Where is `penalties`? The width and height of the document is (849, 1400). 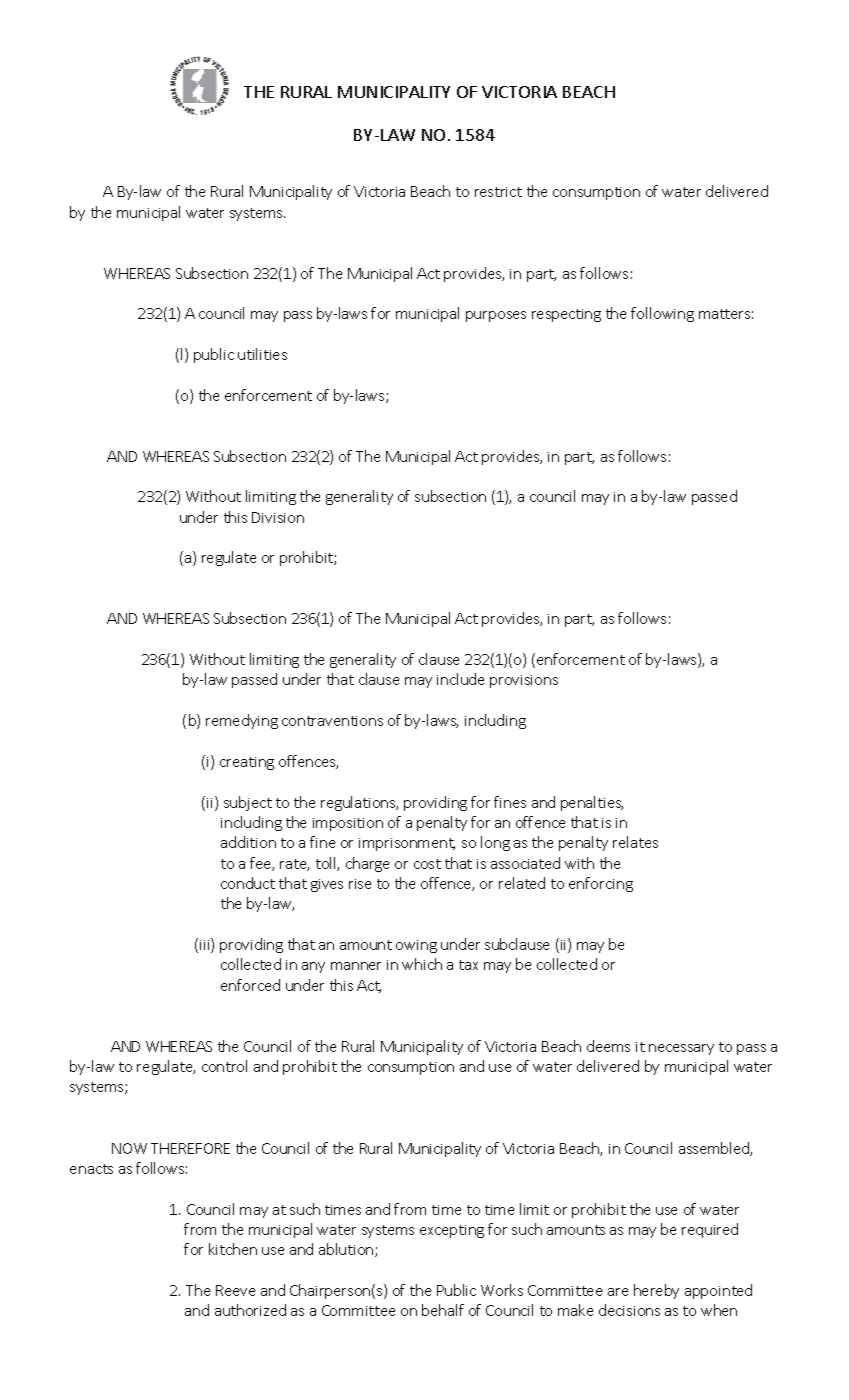
penalties is located at coordinates (592, 803).
